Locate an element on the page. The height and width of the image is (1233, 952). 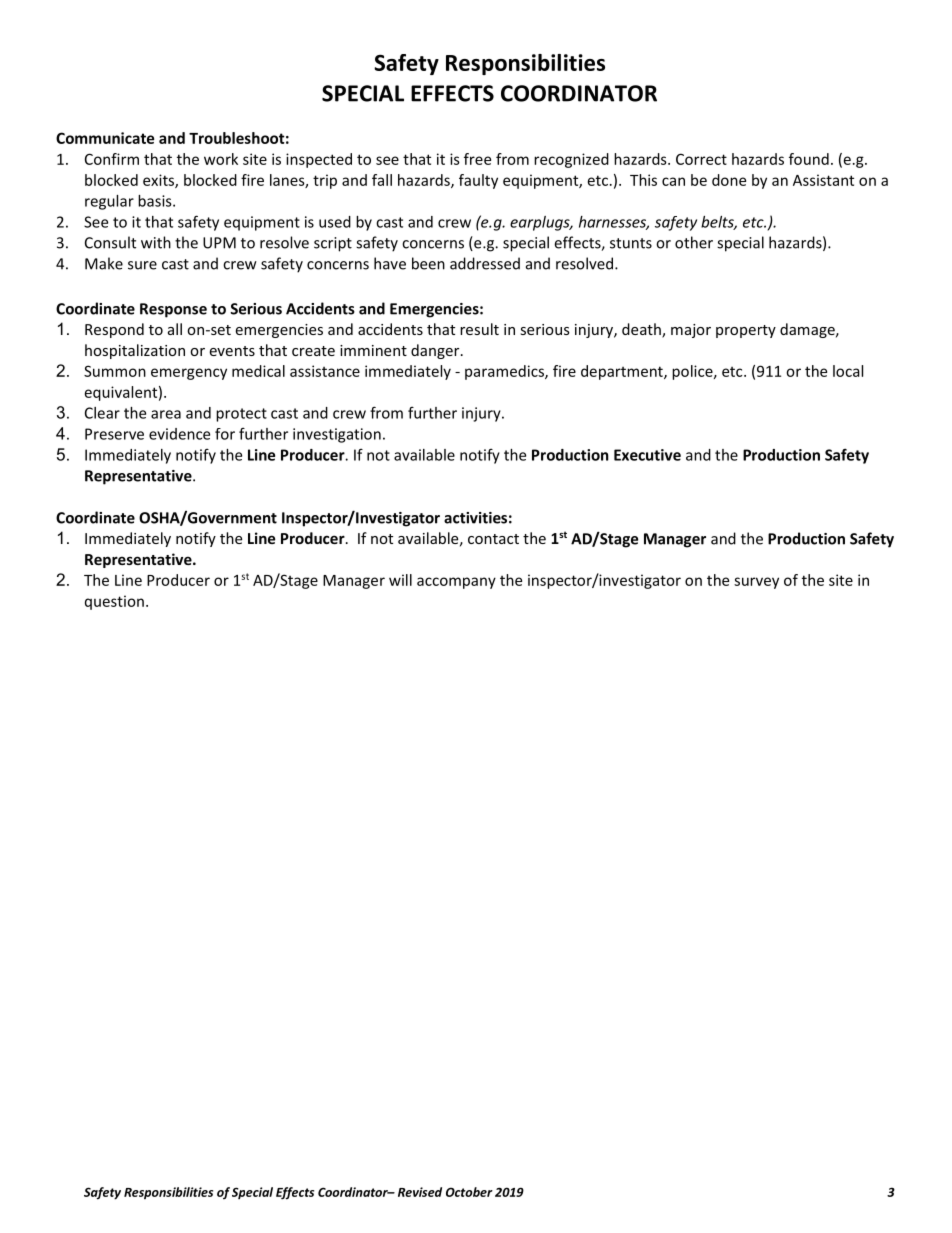
local is located at coordinates (848, 371).
